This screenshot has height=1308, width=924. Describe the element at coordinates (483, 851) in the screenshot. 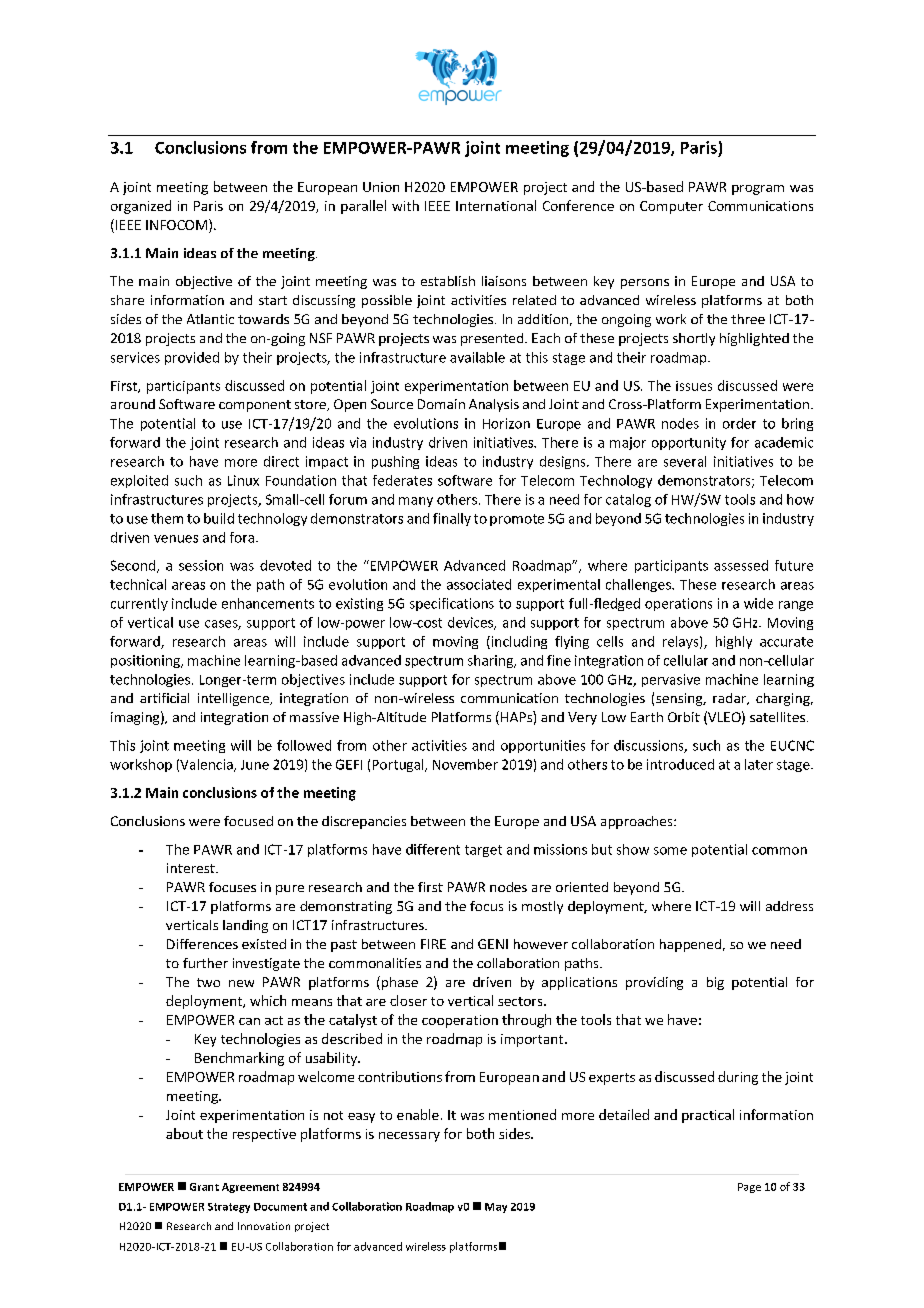

I see `target` at that location.
